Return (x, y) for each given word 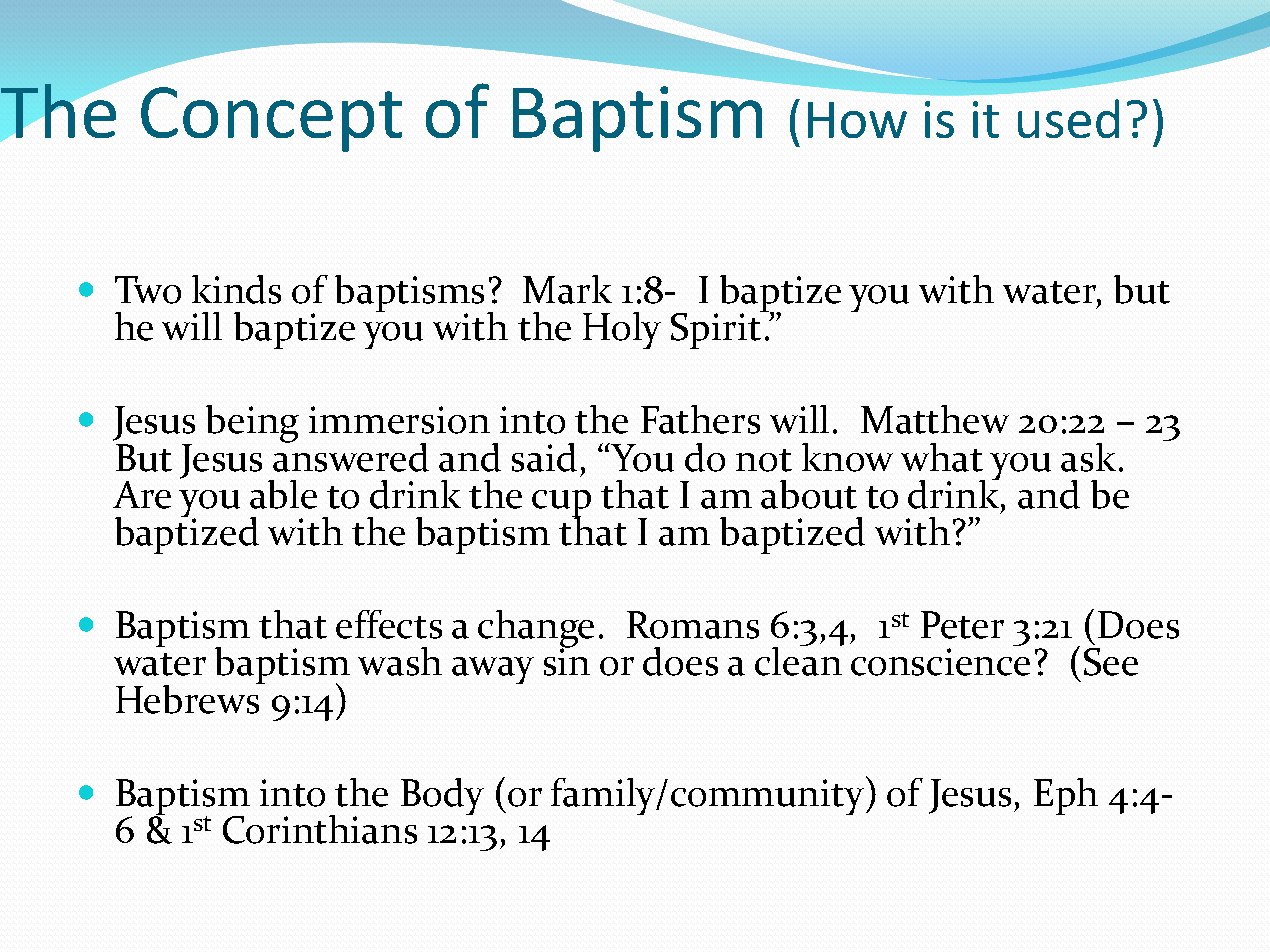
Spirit (717, 330)
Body (442, 796)
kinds (236, 289)
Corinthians (320, 829)
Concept (271, 119)
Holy (622, 330)
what (942, 457)
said (544, 457)
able (283, 494)
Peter (962, 625)
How (857, 120)
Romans (693, 625)
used (1068, 118)
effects (389, 624)
